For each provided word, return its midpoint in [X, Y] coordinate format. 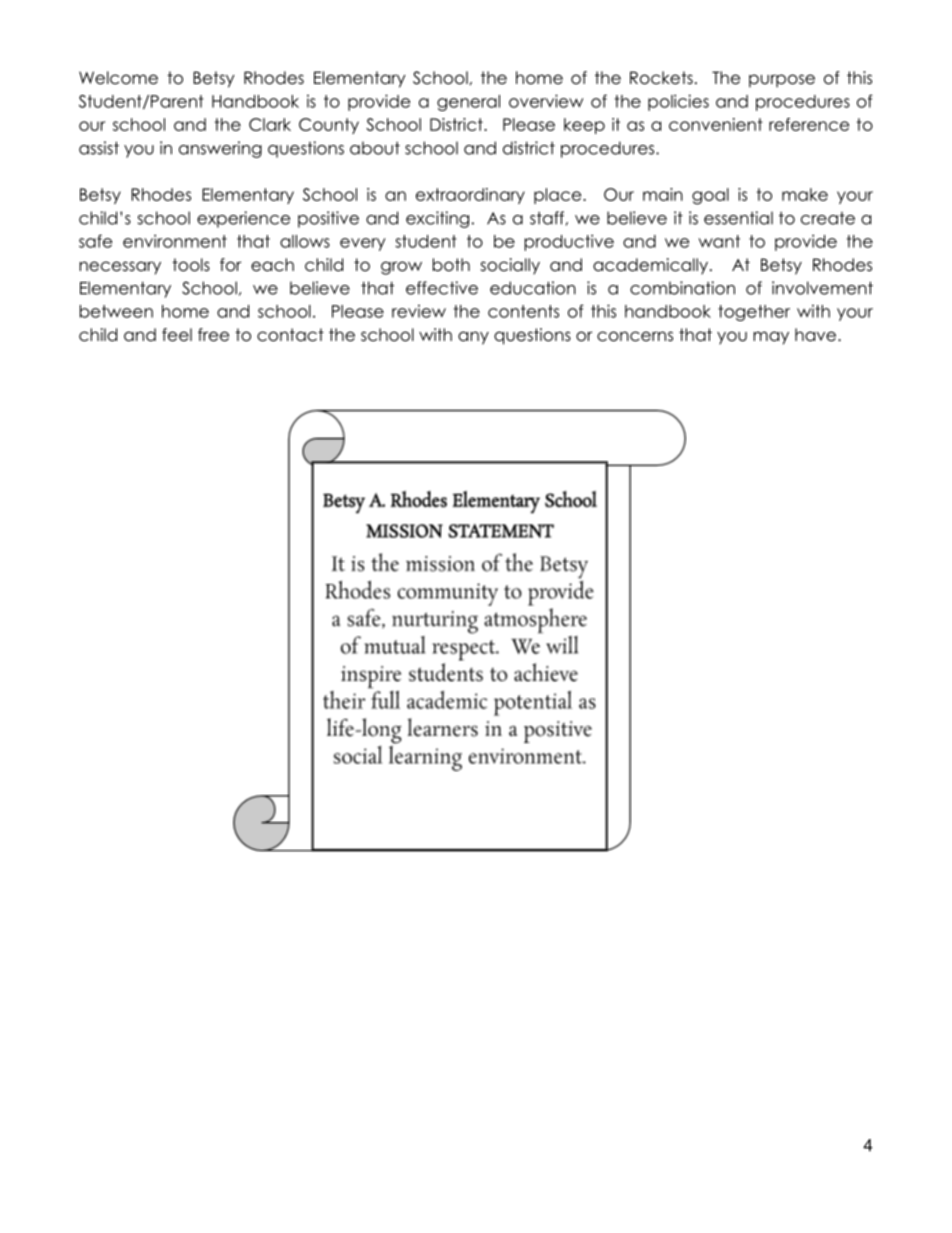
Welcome [118, 78]
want [719, 241]
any [473, 338]
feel [177, 335]
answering [220, 149]
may [771, 338]
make [805, 194]
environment [175, 241]
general [468, 103]
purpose [782, 81]
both [451, 265]
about [375, 148]
